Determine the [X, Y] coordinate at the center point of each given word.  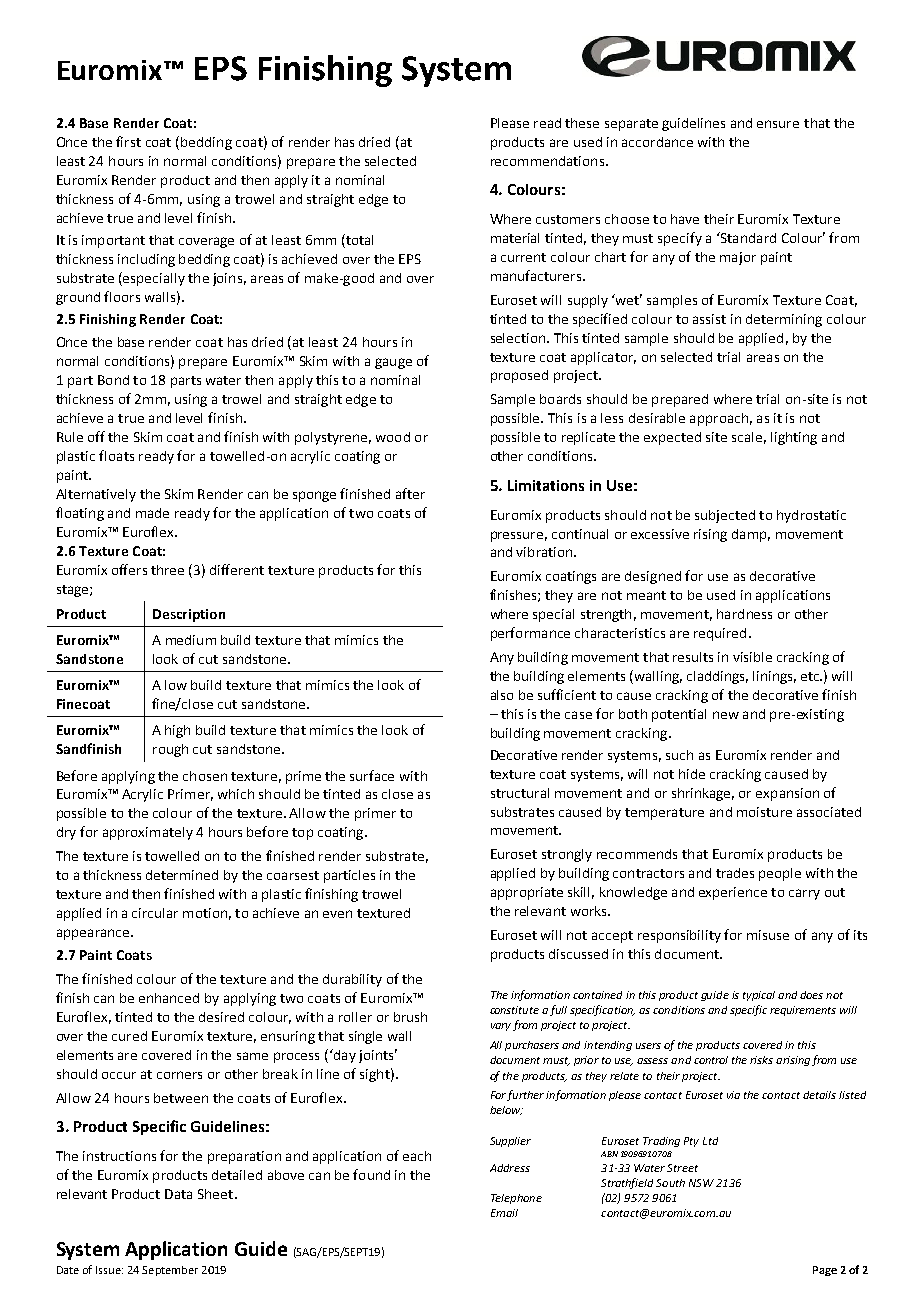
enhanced [169, 998]
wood [393, 437]
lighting [794, 438]
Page [825, 1271]
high [177, 731]
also [502, 695]
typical [759, 996]
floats [116, 455]
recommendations [547, 161]
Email [504, 1213]
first [128, 141]
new [726, 715]
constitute [514, 1010]
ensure [778, 124]
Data [178, 1194]
